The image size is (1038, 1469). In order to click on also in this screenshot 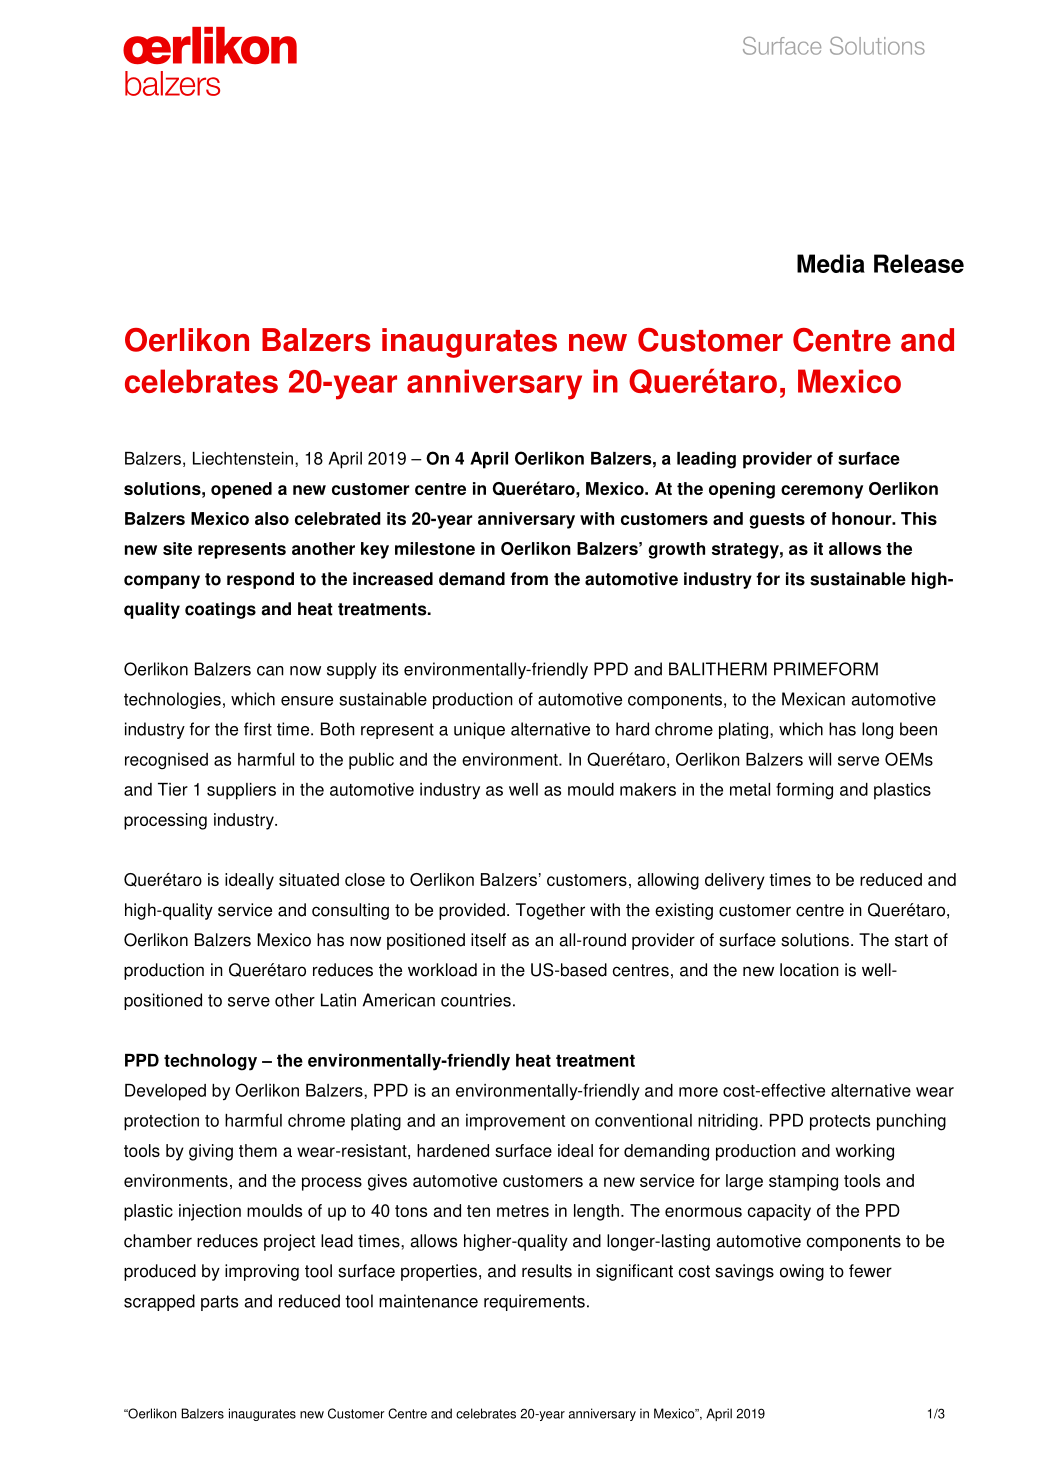, I will do `click(272, 518)`.
